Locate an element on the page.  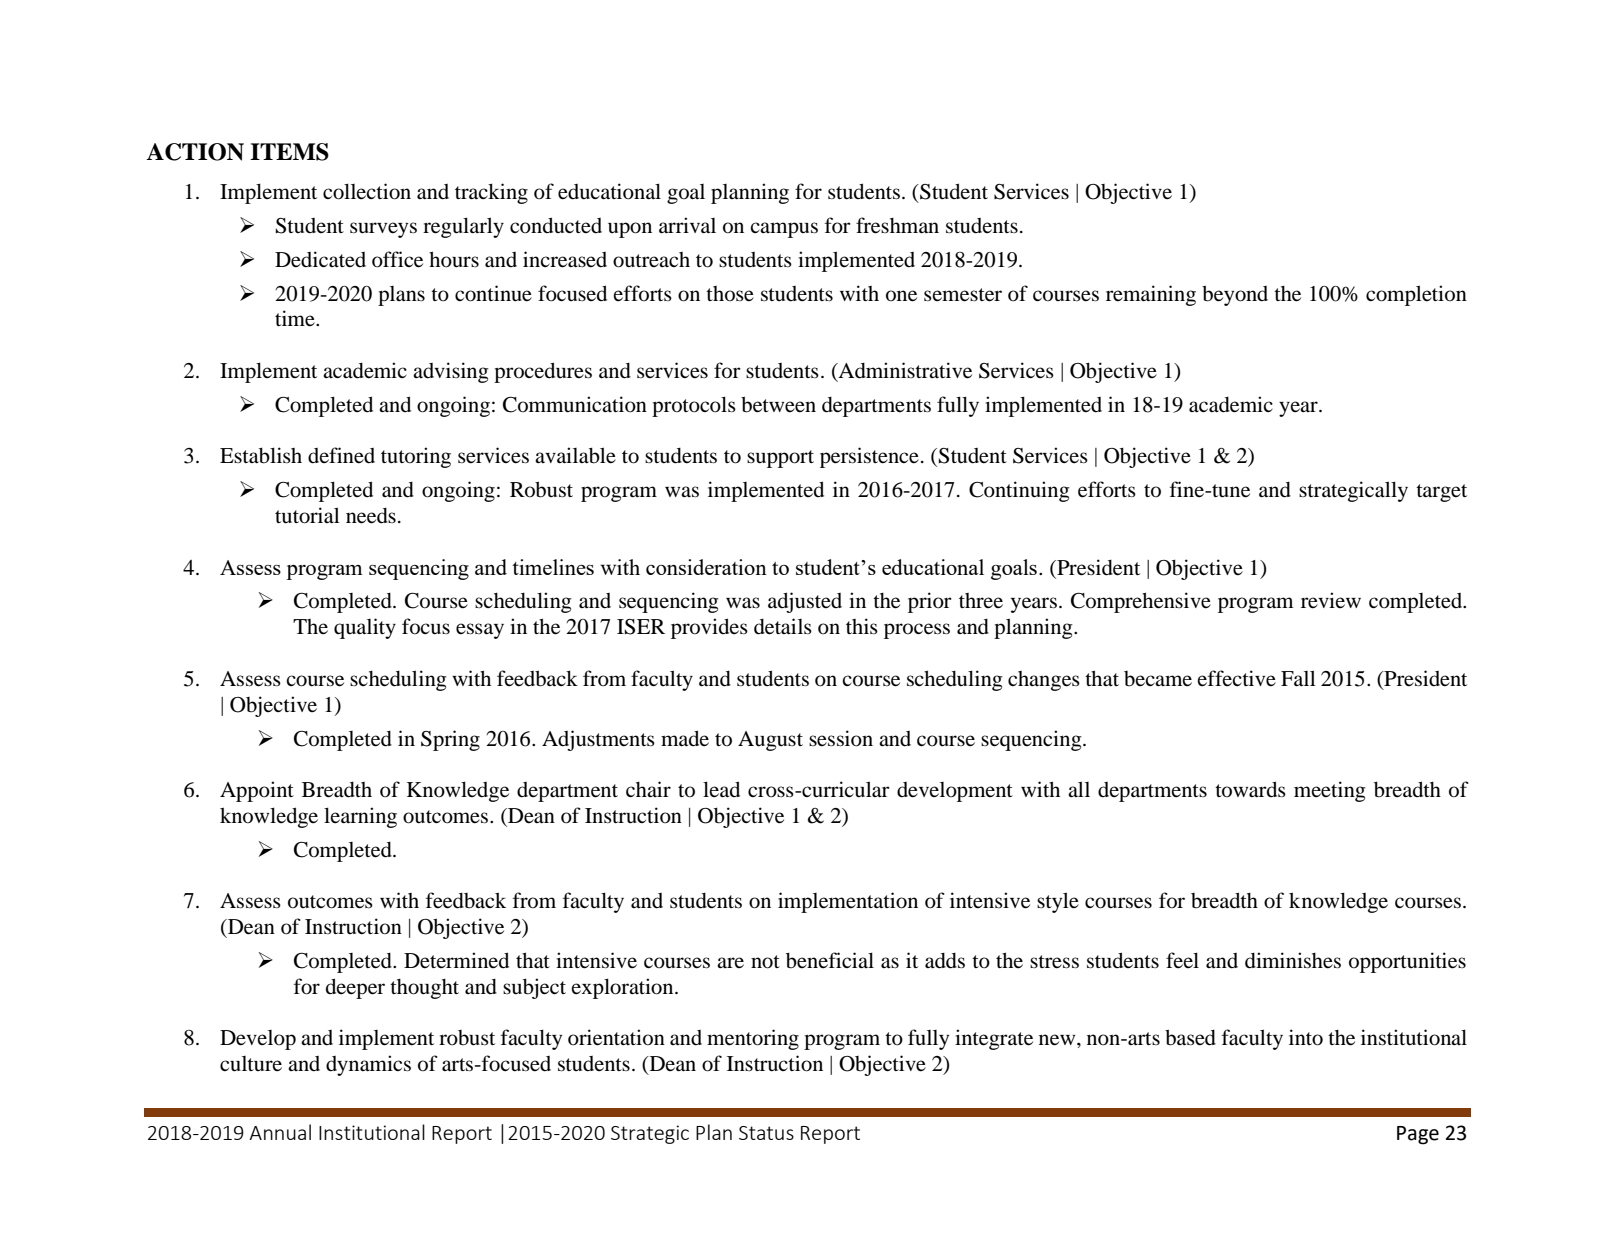
beyond is located at coordinates (1235, 295).
